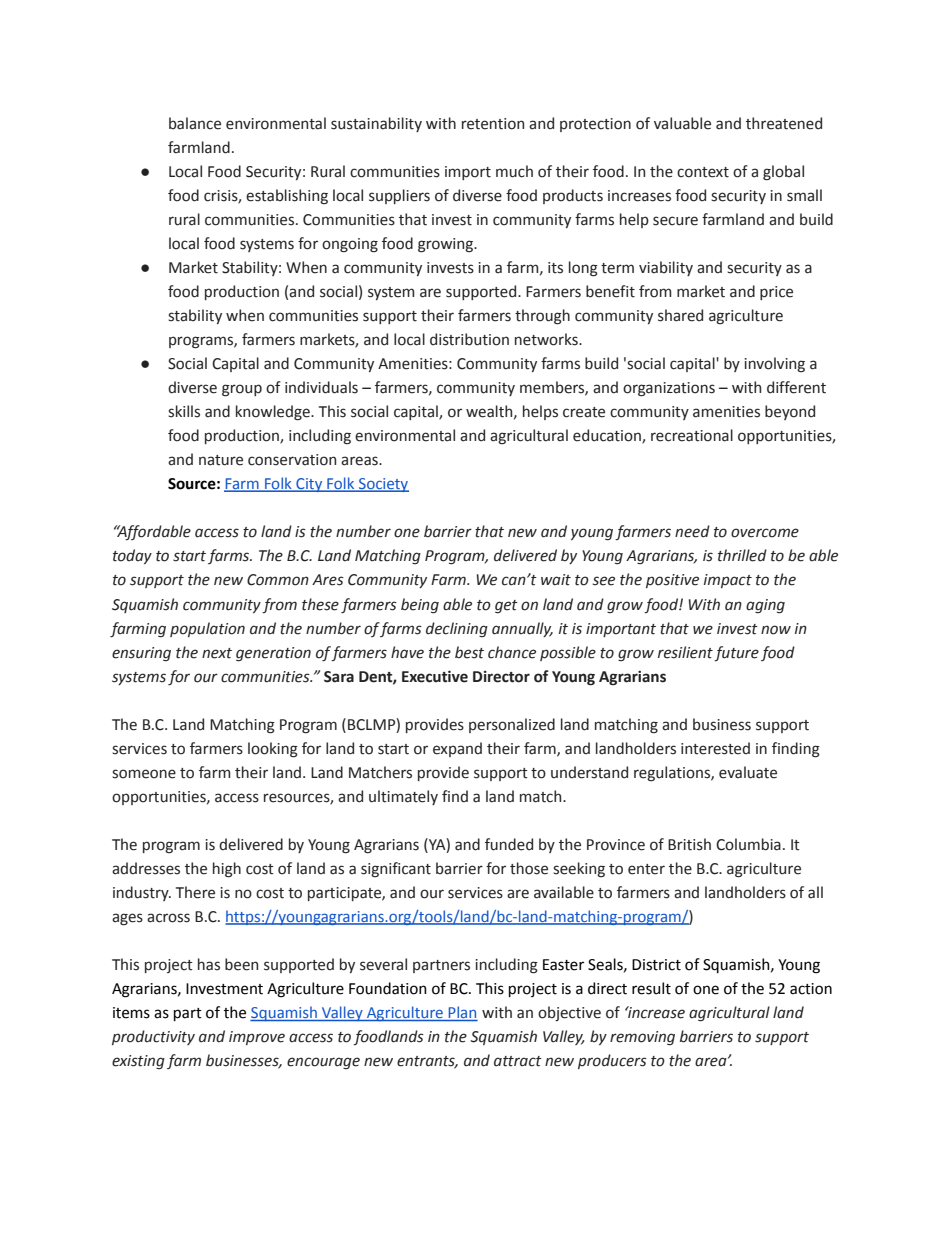 This page has height=1233, width=952. Describe the element at coordinates (493, 124) in the page. I see `retention` at that location.
